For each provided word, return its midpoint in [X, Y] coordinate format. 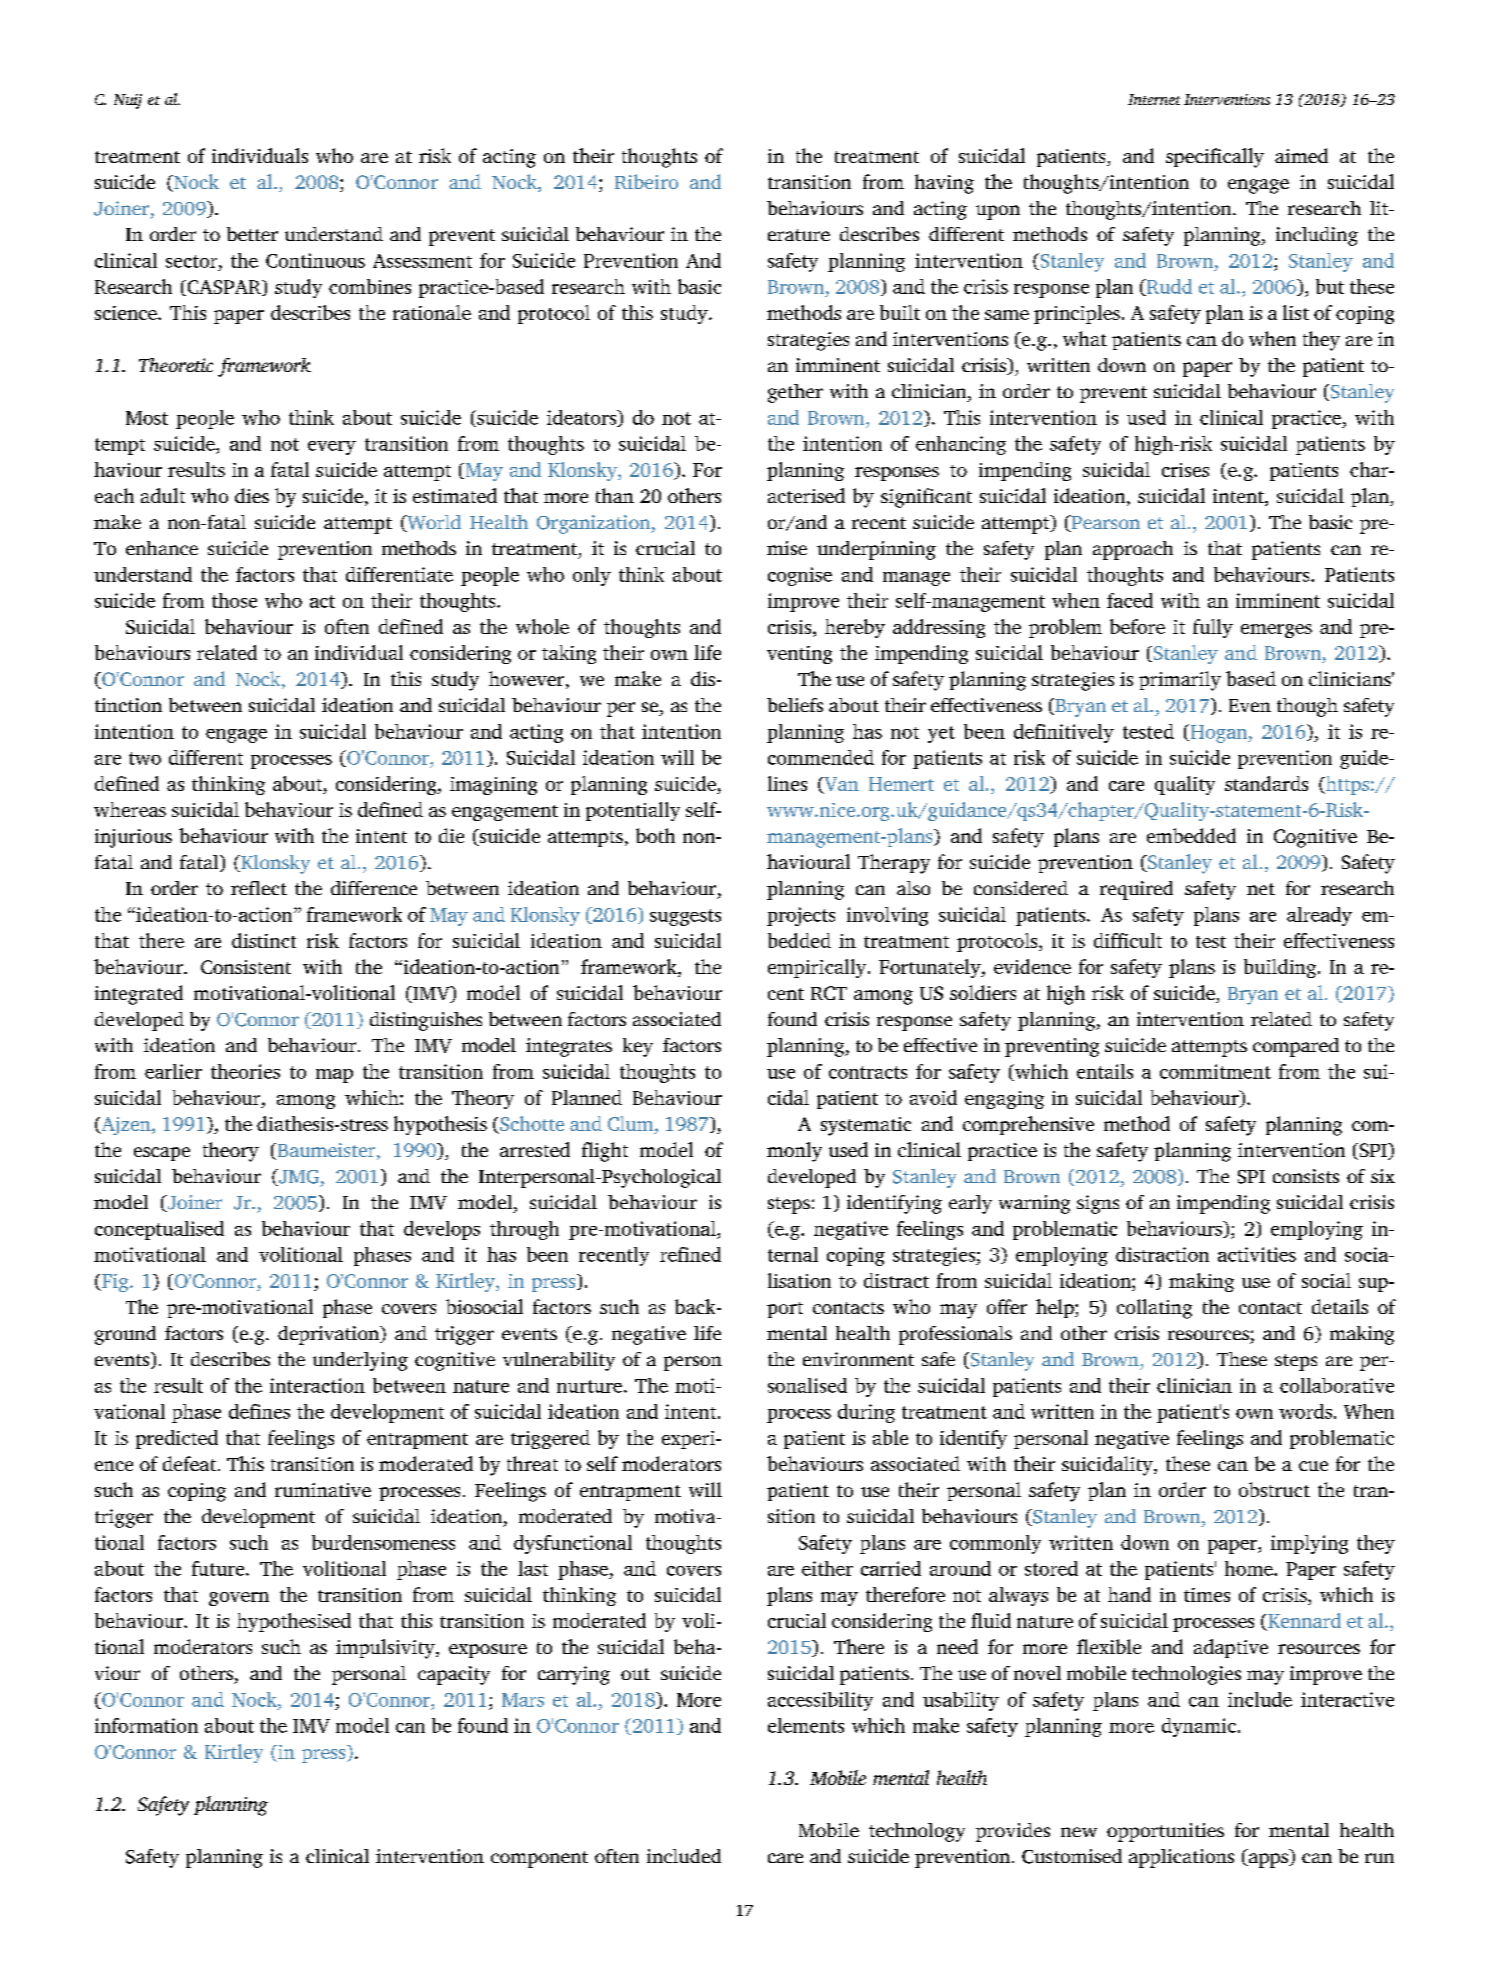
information [146, 1725]
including [1317, 236]
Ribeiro [646, 181]
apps [1268, 1860]
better [252, 234]
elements [806, 1725]
